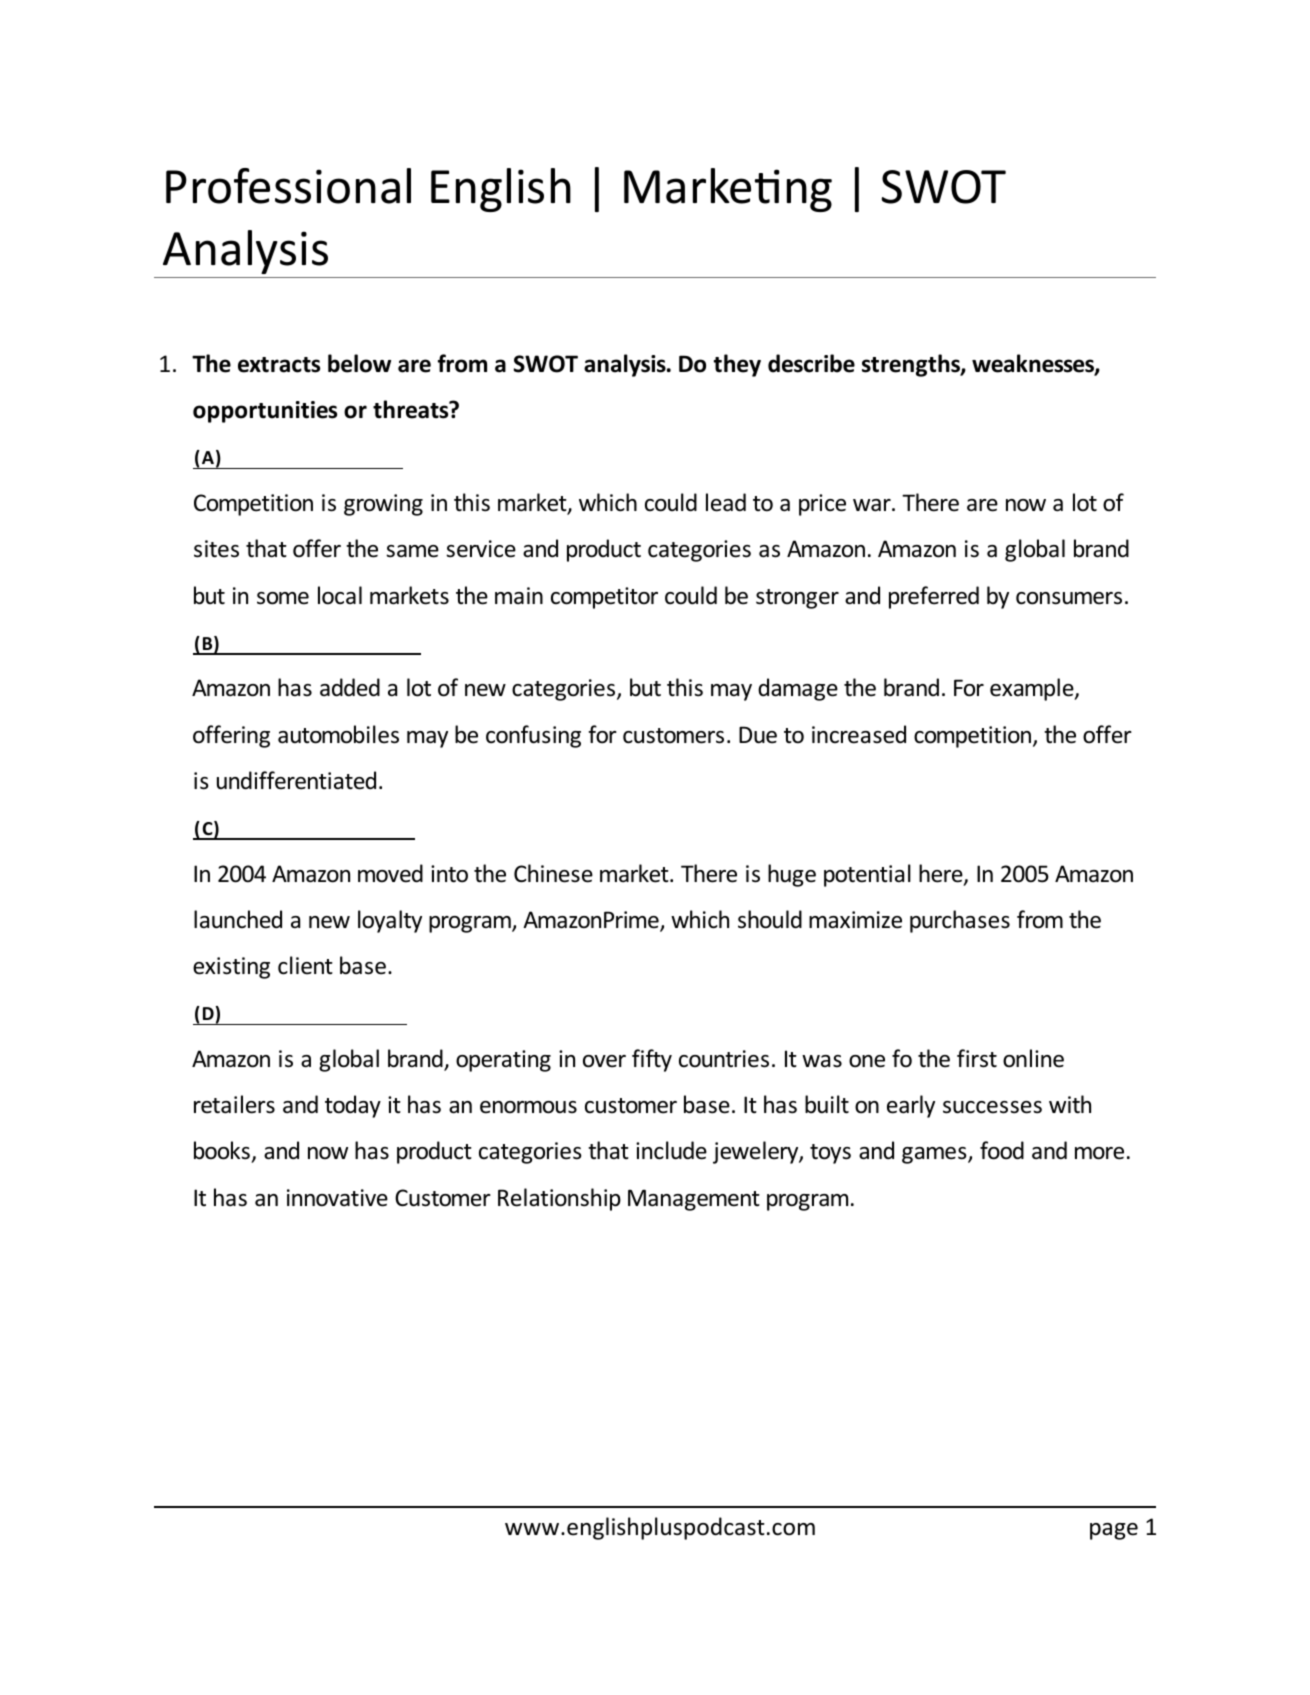 Image resolution: width=1310 pixels, height=1695 pixels. What do you see at coordinates (694, 1200) in the image?
I see `Management` at bounding box center [694, 1200].
